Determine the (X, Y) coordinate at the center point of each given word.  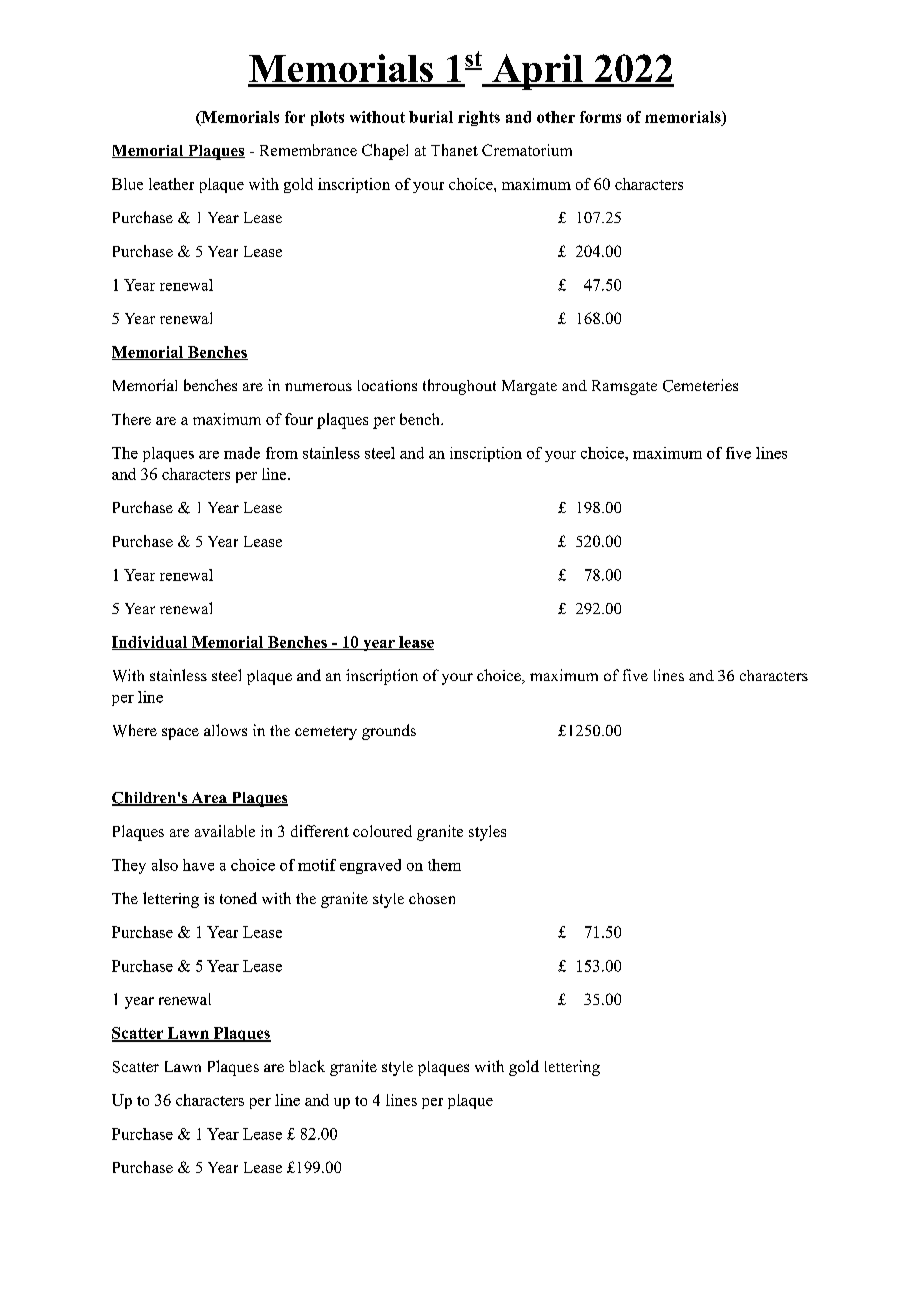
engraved (370, 866)
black (307, 1066)
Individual (151, 643)
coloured (382, 831)
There (131, 419)
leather (171, 184)
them (444, 865)
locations (387, 385)
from (282, 453)
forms (600, 117)
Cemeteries (700, 385)
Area (209, 799)
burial (431, 117)
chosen (432, 898)
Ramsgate (624, 387)
